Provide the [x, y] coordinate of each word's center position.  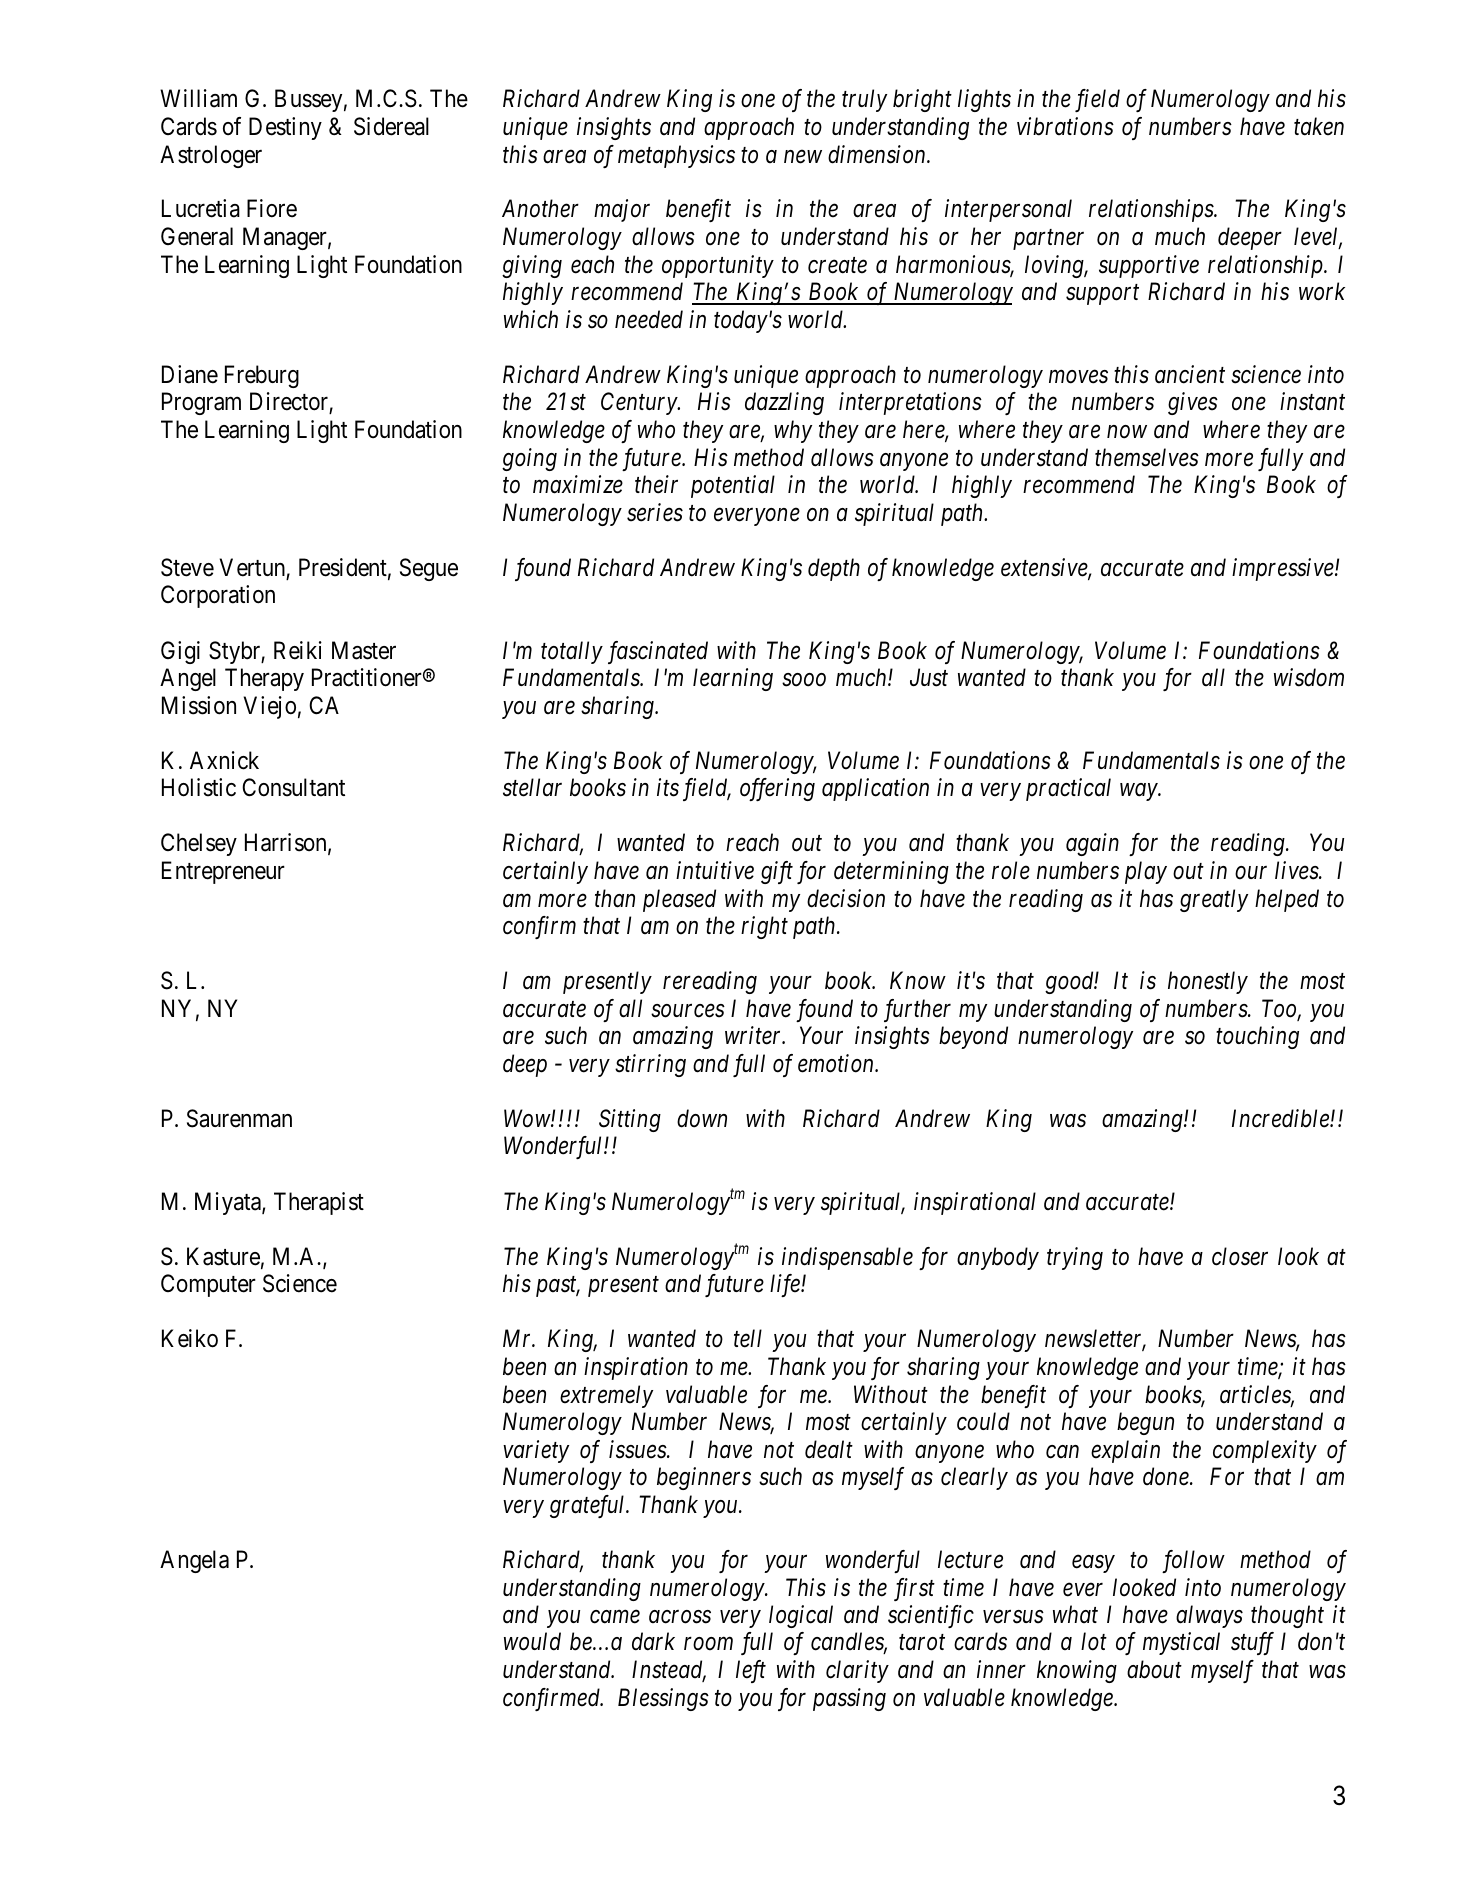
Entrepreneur [223, 872]
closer [1240, 1256]
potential [733, 486]
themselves [1147, 457]
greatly [1214, 900]
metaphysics [676, 156]
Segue [429, 569]
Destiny [285, 128]
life [786, 1285]
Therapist [319, 1203]
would [532, 1641]
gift [777, 872]
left [751, 1671]
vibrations [1065, 126]
